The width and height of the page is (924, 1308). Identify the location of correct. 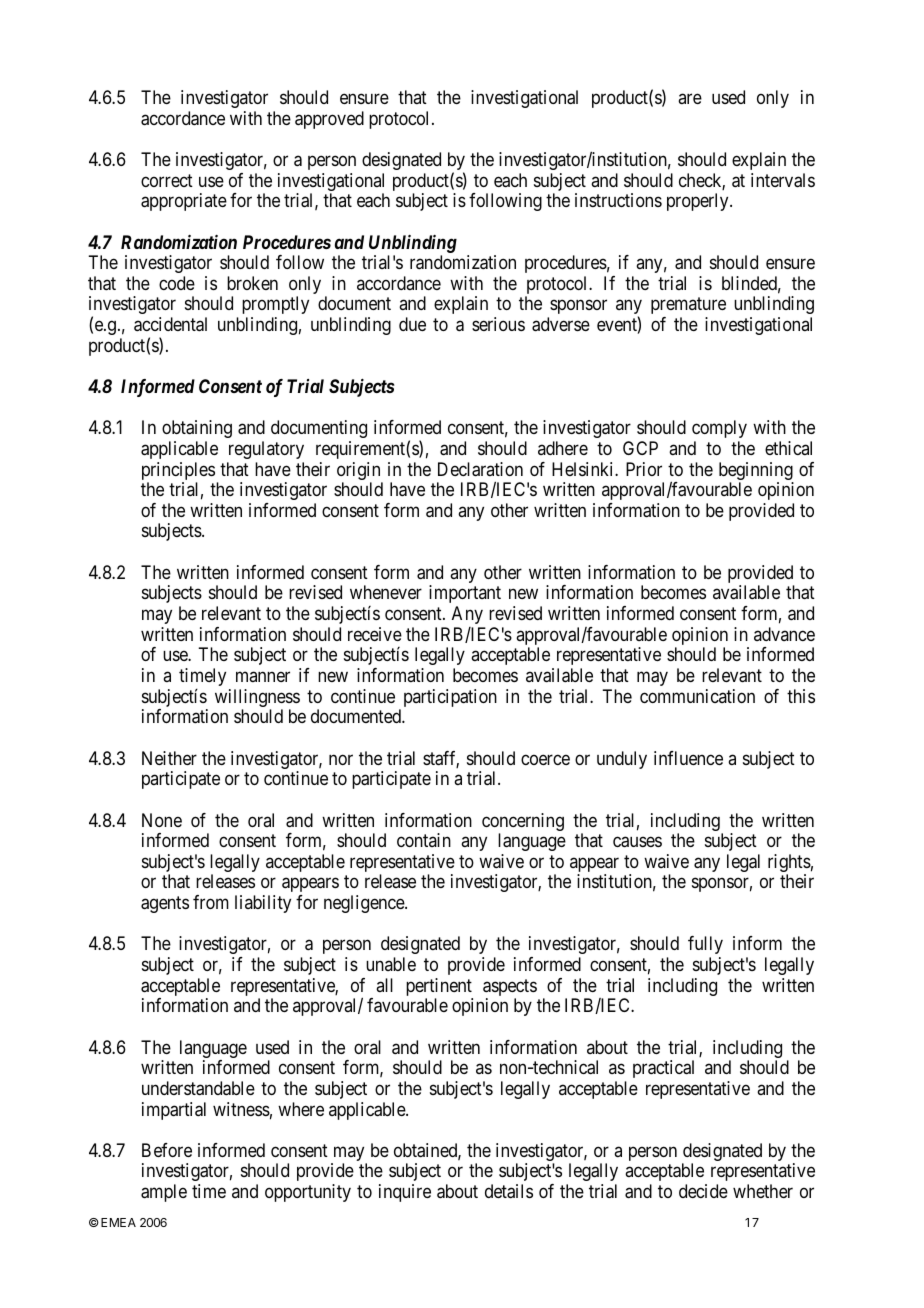
(167, 180).
